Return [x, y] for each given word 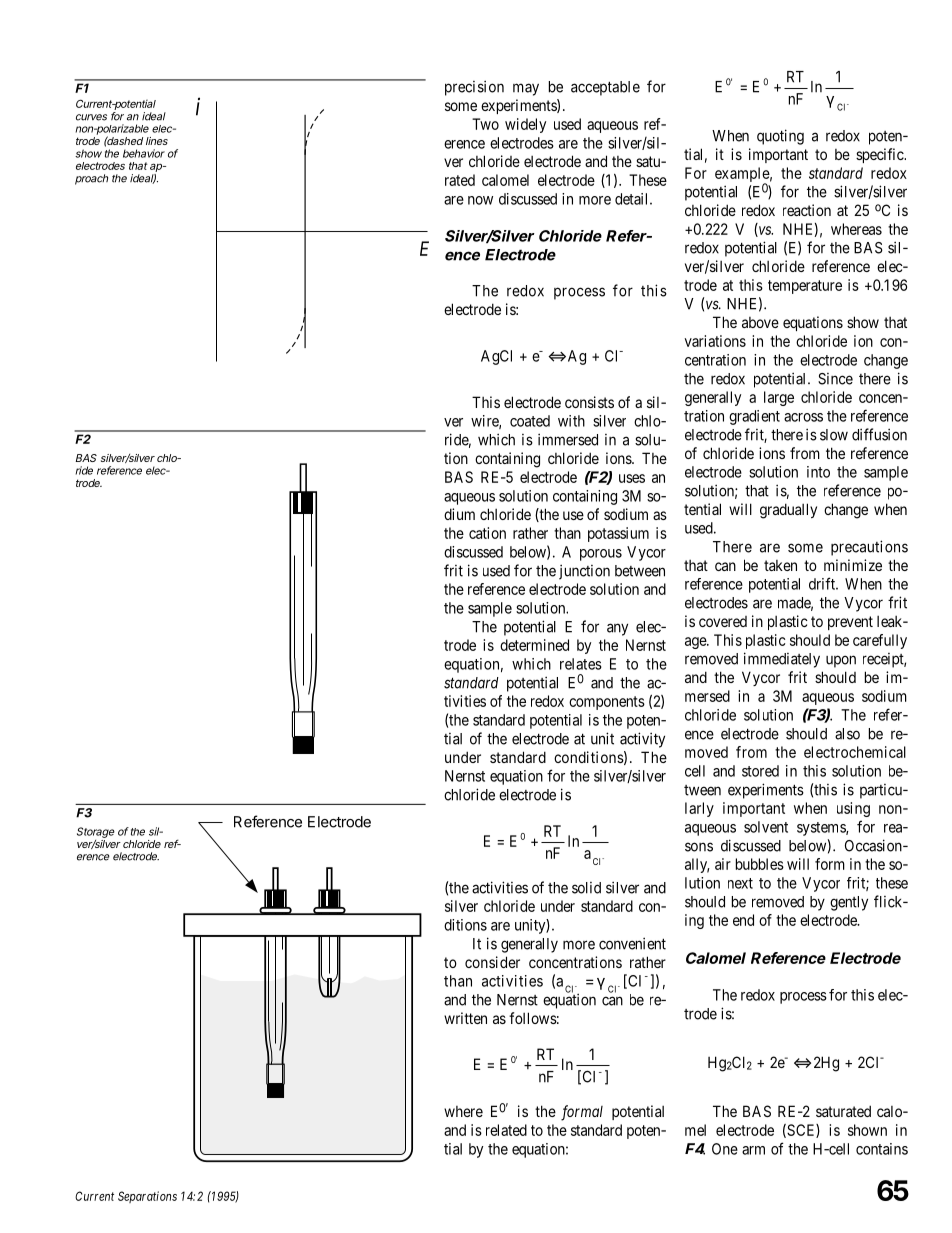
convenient [632, 943]
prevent [850, 623]
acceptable [605, 88]
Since [835, 379]
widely [525, 125]
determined [534, 645]
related [506, 1130]
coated [530, 421]
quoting [780, 137]
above [760, 322]
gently [849, 903]
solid [586, 888]
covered [723, 621]
